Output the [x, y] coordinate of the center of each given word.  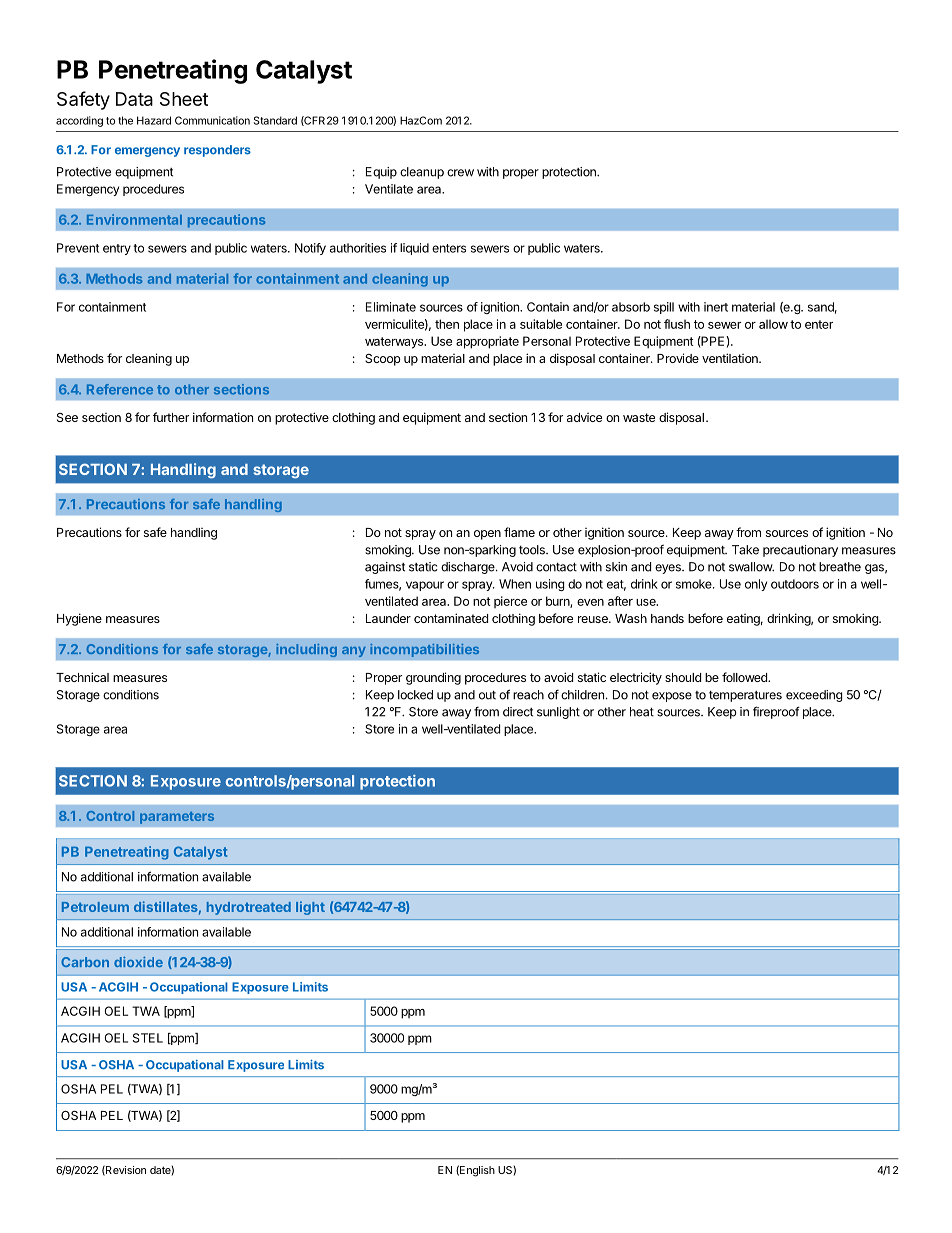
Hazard [154, 120]
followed [745, 677]
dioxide [138, 962]
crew [460, 173]
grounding [433, 678]
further [171, 417]
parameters [177, 818]
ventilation [731, 358]
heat [642, 712]
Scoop [383, 360]
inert [716, 307]
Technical [82, 677]
